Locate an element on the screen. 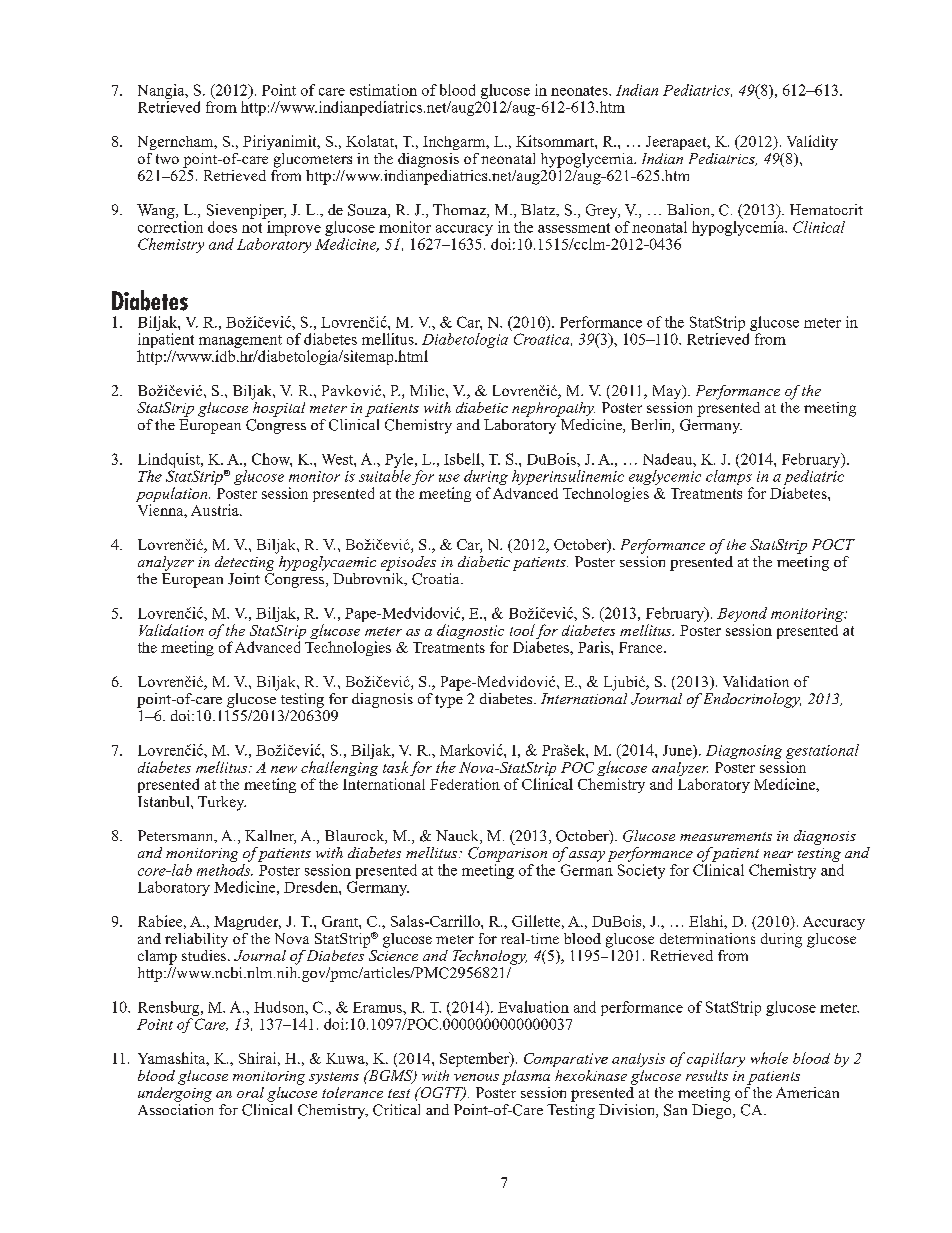  neonates is located at coordinates (580, 91).
